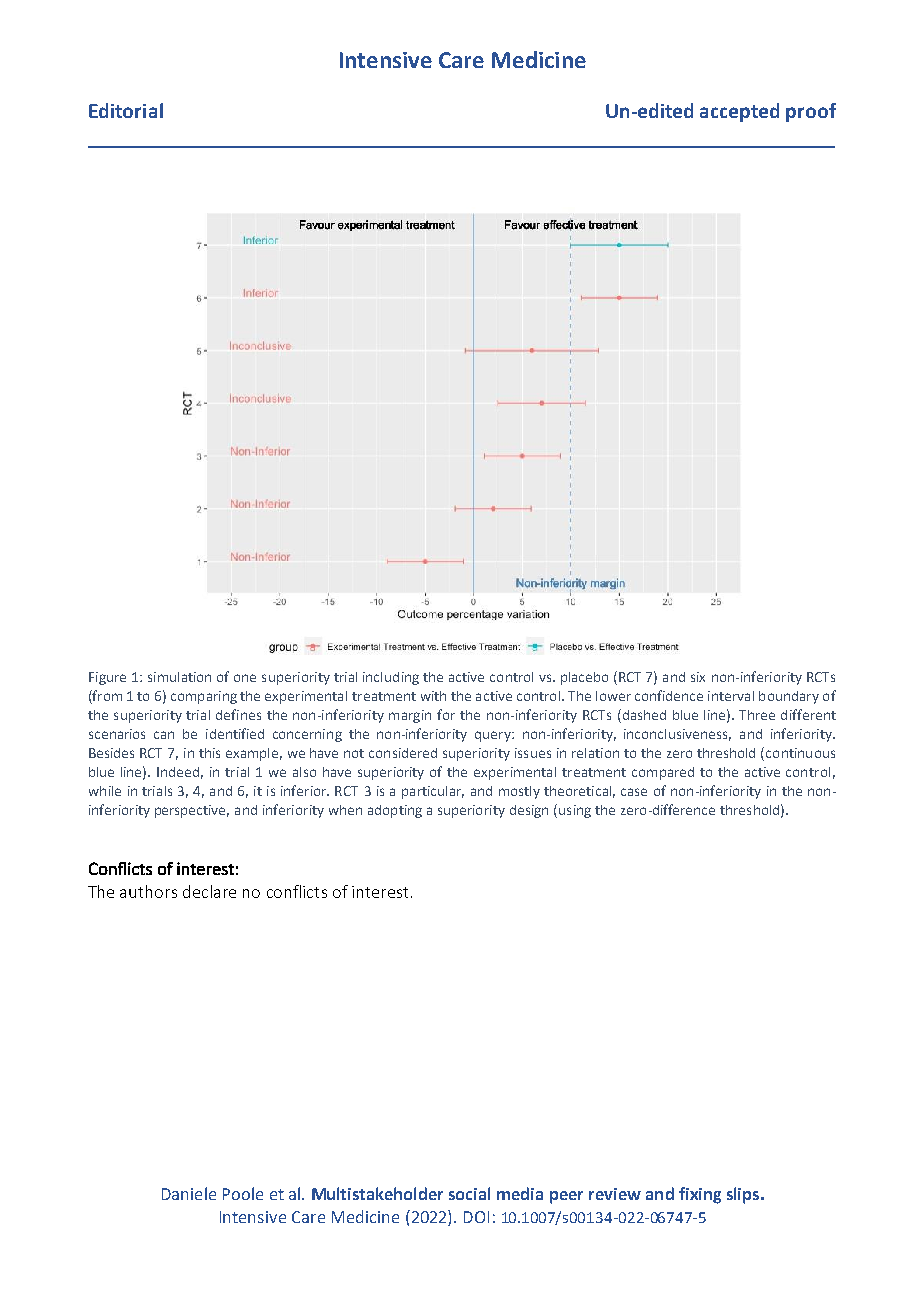  What do you see at coordinates (433, 792) in the screenshot?
I see `particular` at bounding box center [433, 792].
